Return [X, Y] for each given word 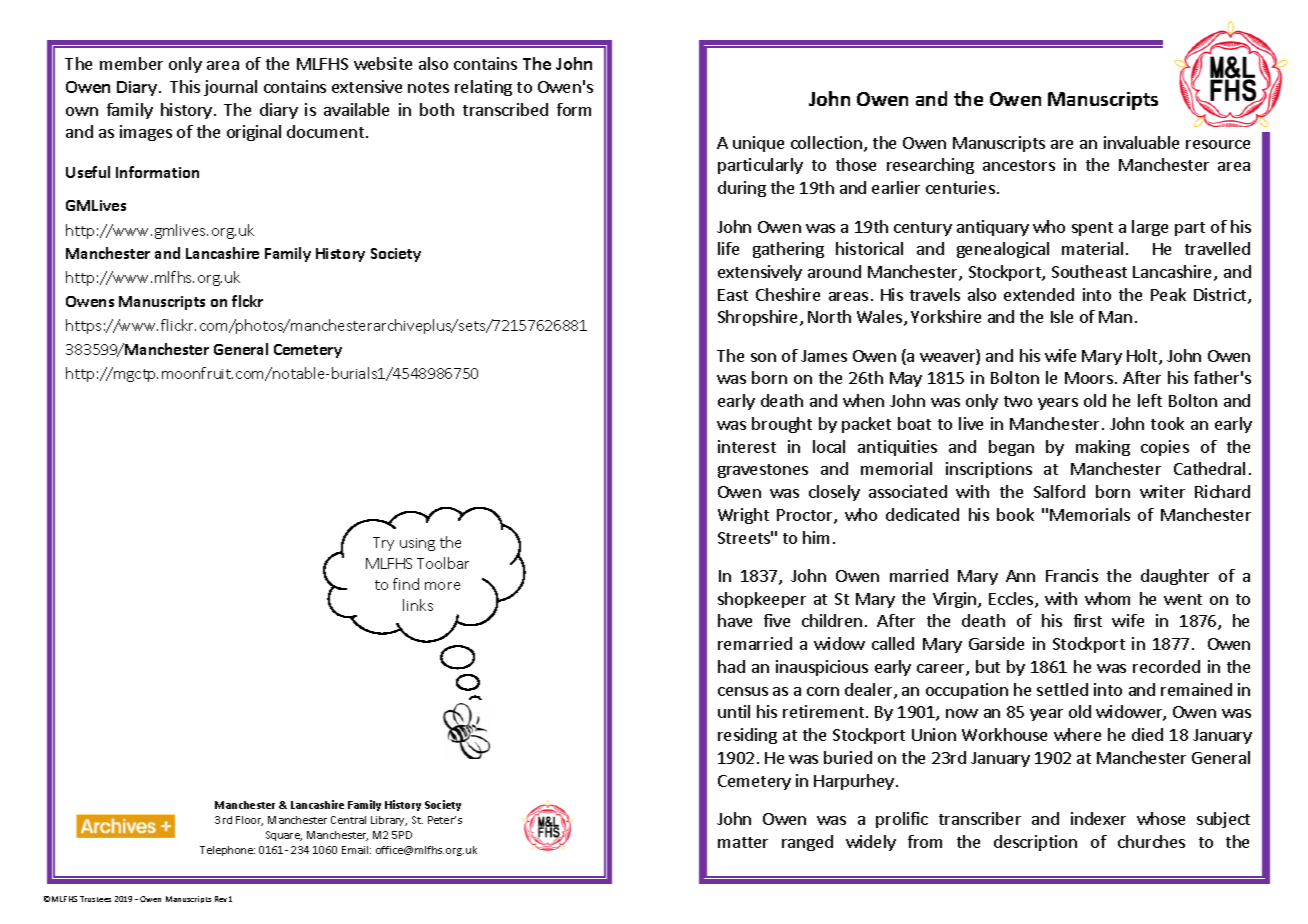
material [1092, 248]
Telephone [227, 851]
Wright [743, 516]
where [1077, 734]
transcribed [505, 109]
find [406, 584]
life [728, 248]
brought [782, 425]
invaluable [1141, 142]
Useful [88, 172]
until [734, 711]
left [1150, 400]
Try [383, 544]
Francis [1072, 575]
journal [230, 88]
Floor [249, 821]
